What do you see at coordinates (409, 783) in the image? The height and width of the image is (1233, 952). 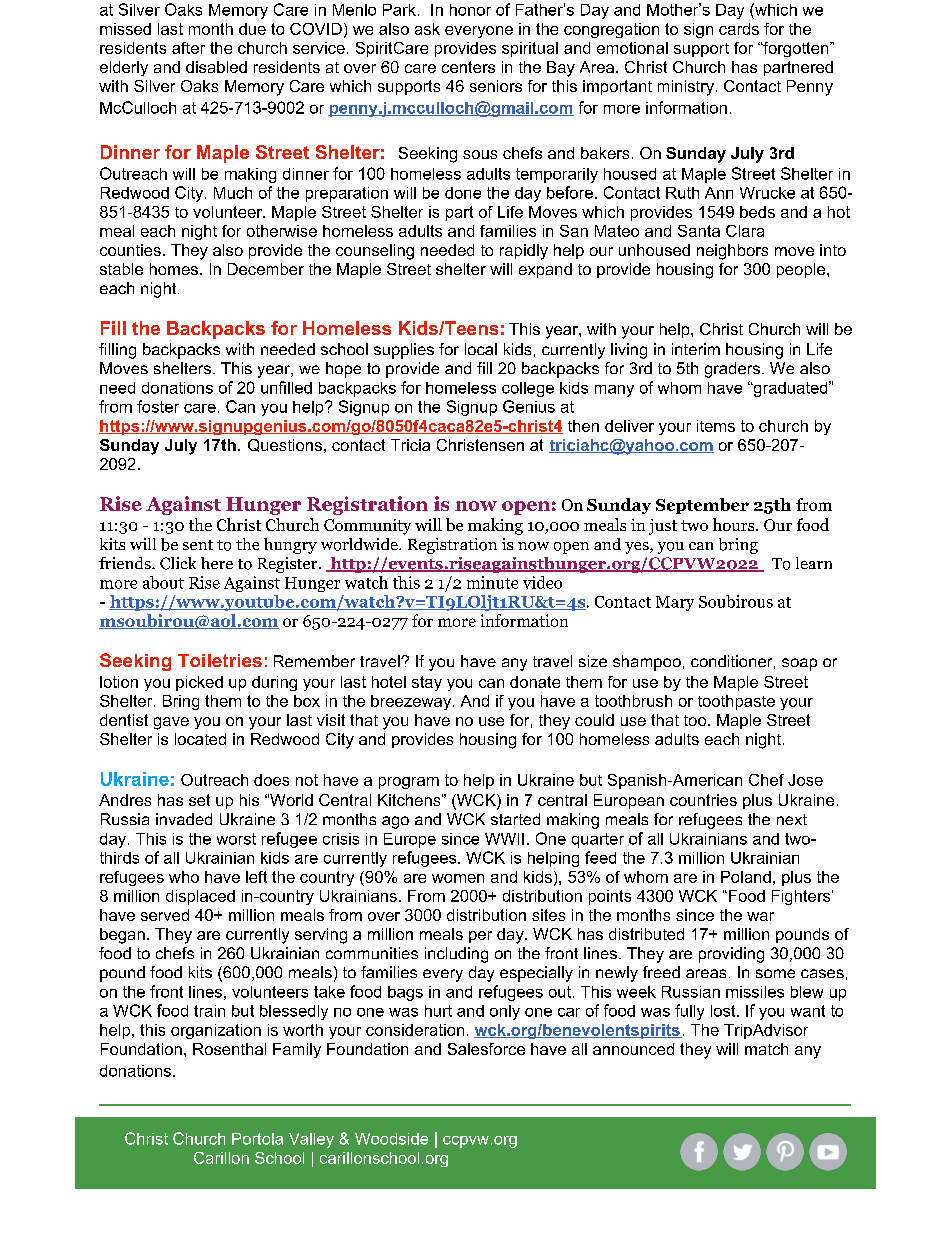 I see `program` at bounding box center [409, 783].
